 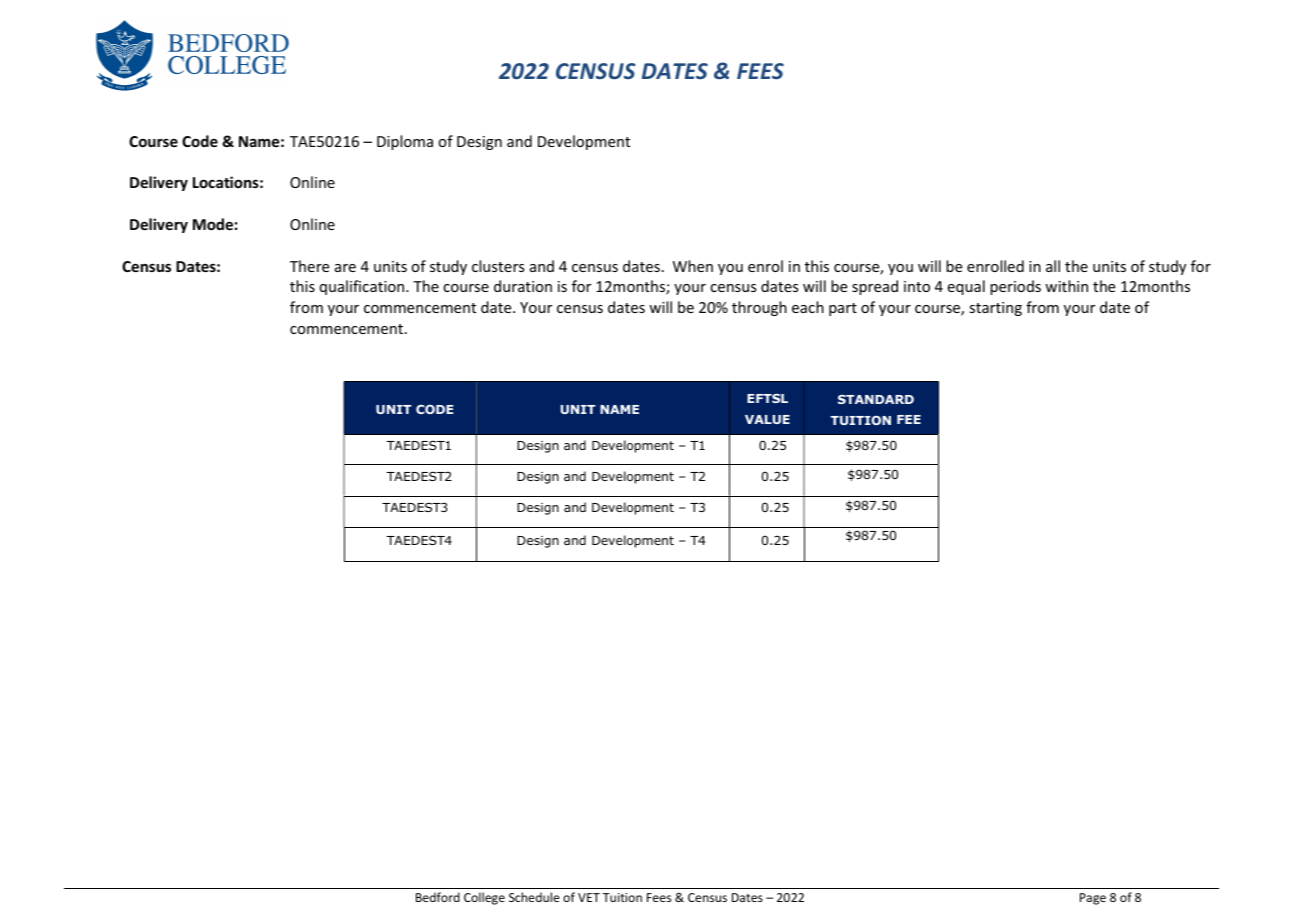 What do you see at coordinates (405, 142) in the screenshot?
I see `Diploma` at bounding box center [405, 142].
